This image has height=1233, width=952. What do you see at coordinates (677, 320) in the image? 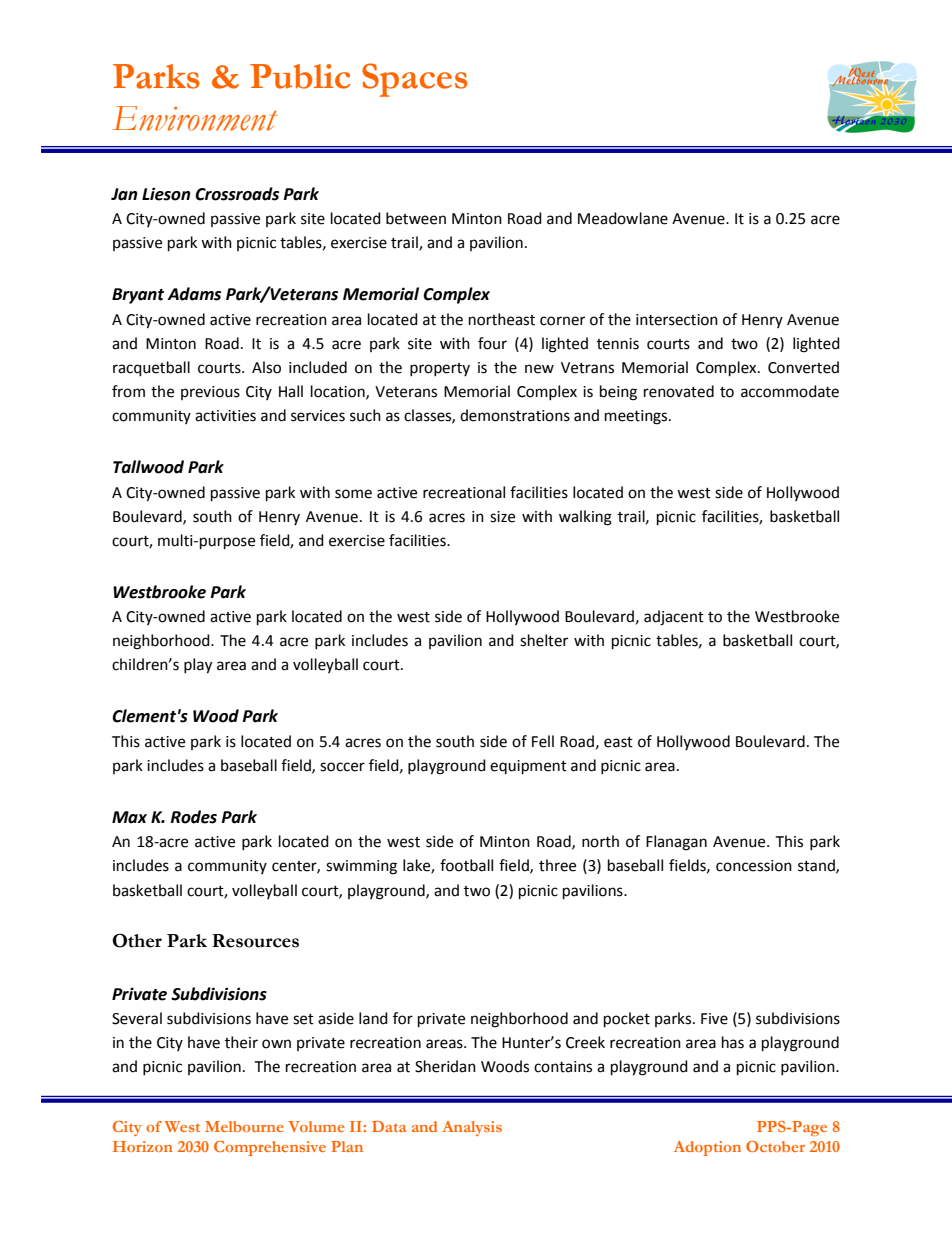
I see `intersection` at bounding box center [677, 320].
